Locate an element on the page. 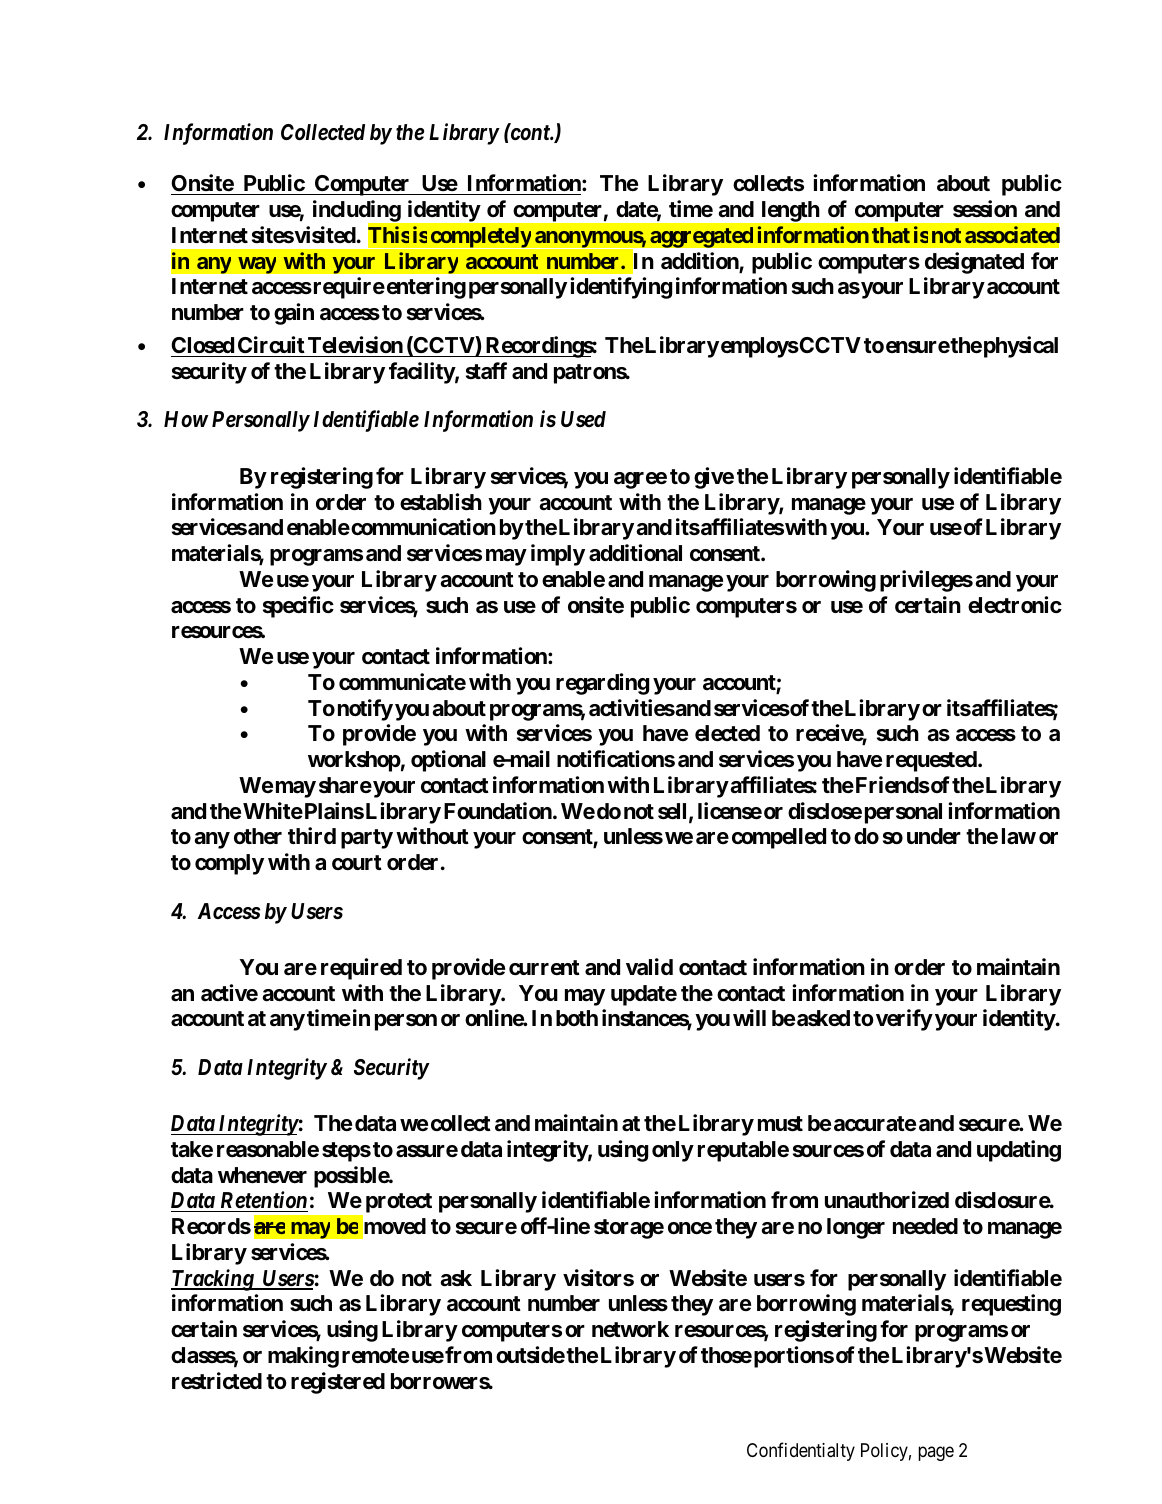 The height and width of the page is (1504, 1162). network is located at coordinates (630, 1329).
